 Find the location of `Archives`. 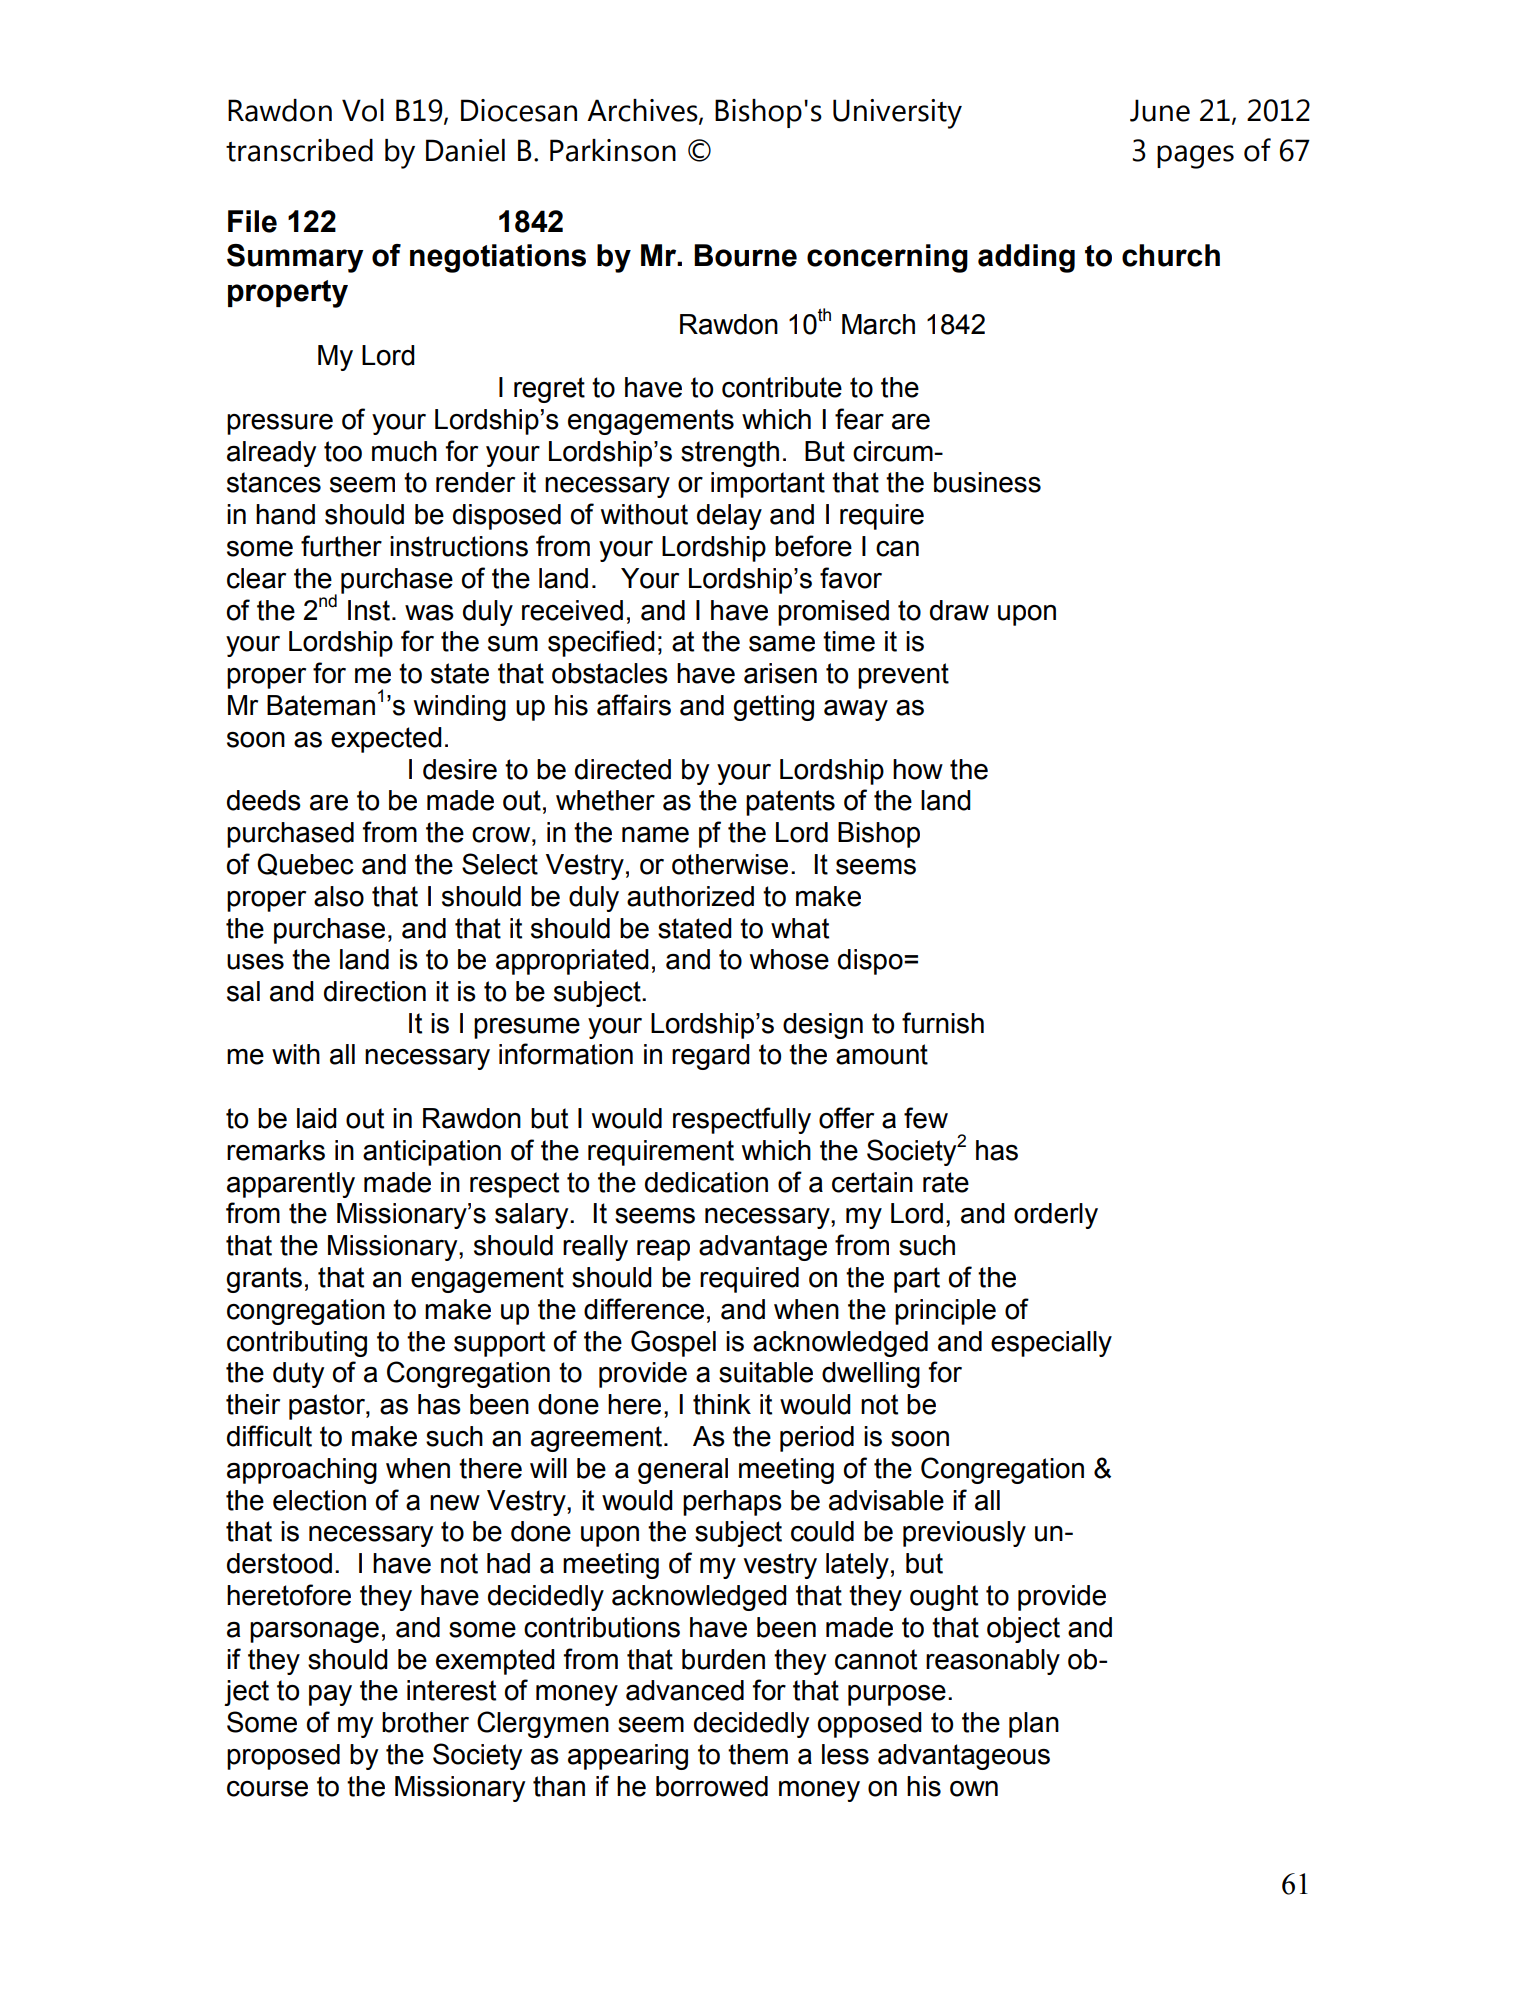

Archives is located at coordinates (643, 111).
